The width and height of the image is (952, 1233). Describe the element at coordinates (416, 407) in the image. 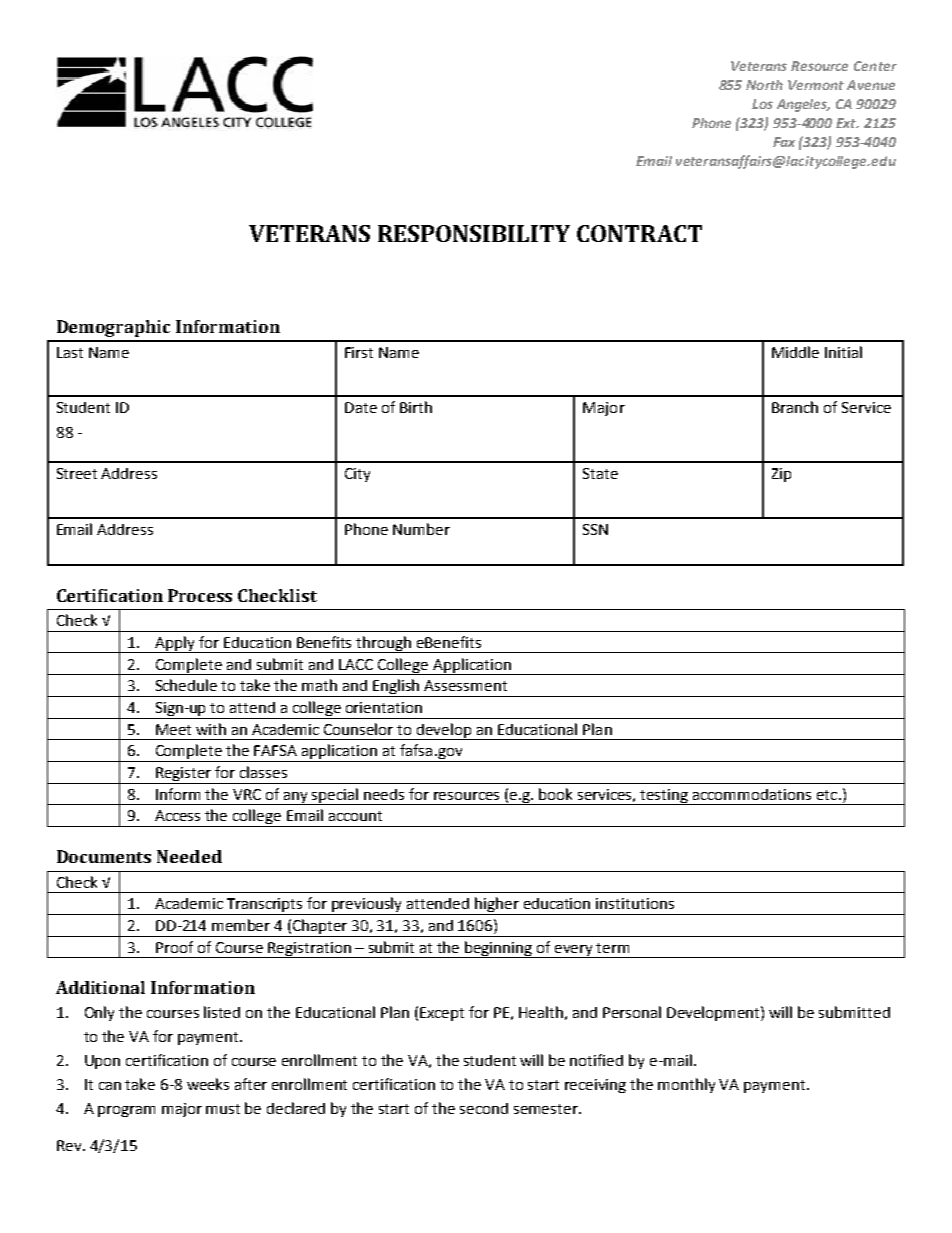

I see `Birth` at that location.
